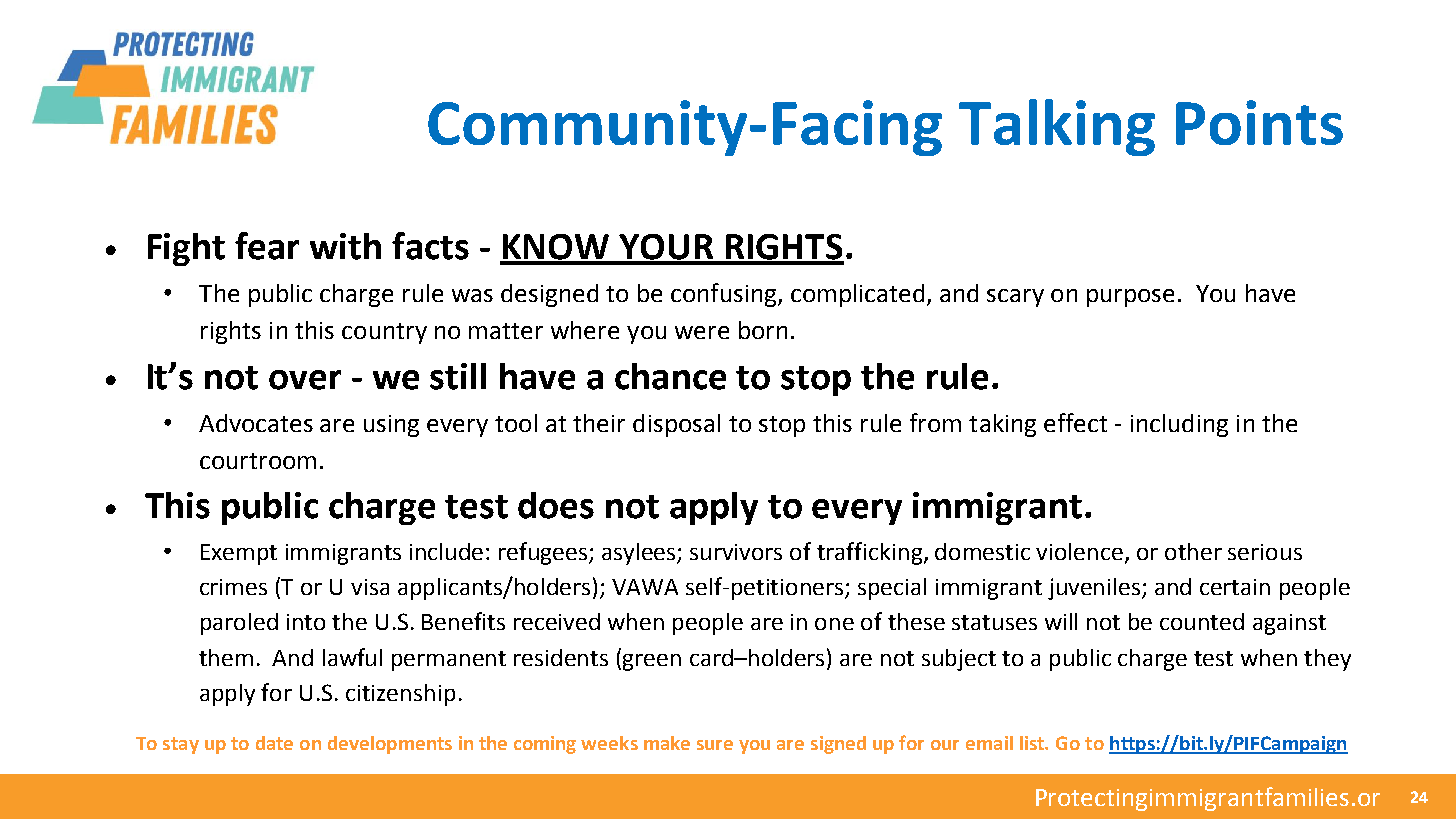  Describe the element at coordinates (1130, 298) in the document. I see `purpose` at that location.
